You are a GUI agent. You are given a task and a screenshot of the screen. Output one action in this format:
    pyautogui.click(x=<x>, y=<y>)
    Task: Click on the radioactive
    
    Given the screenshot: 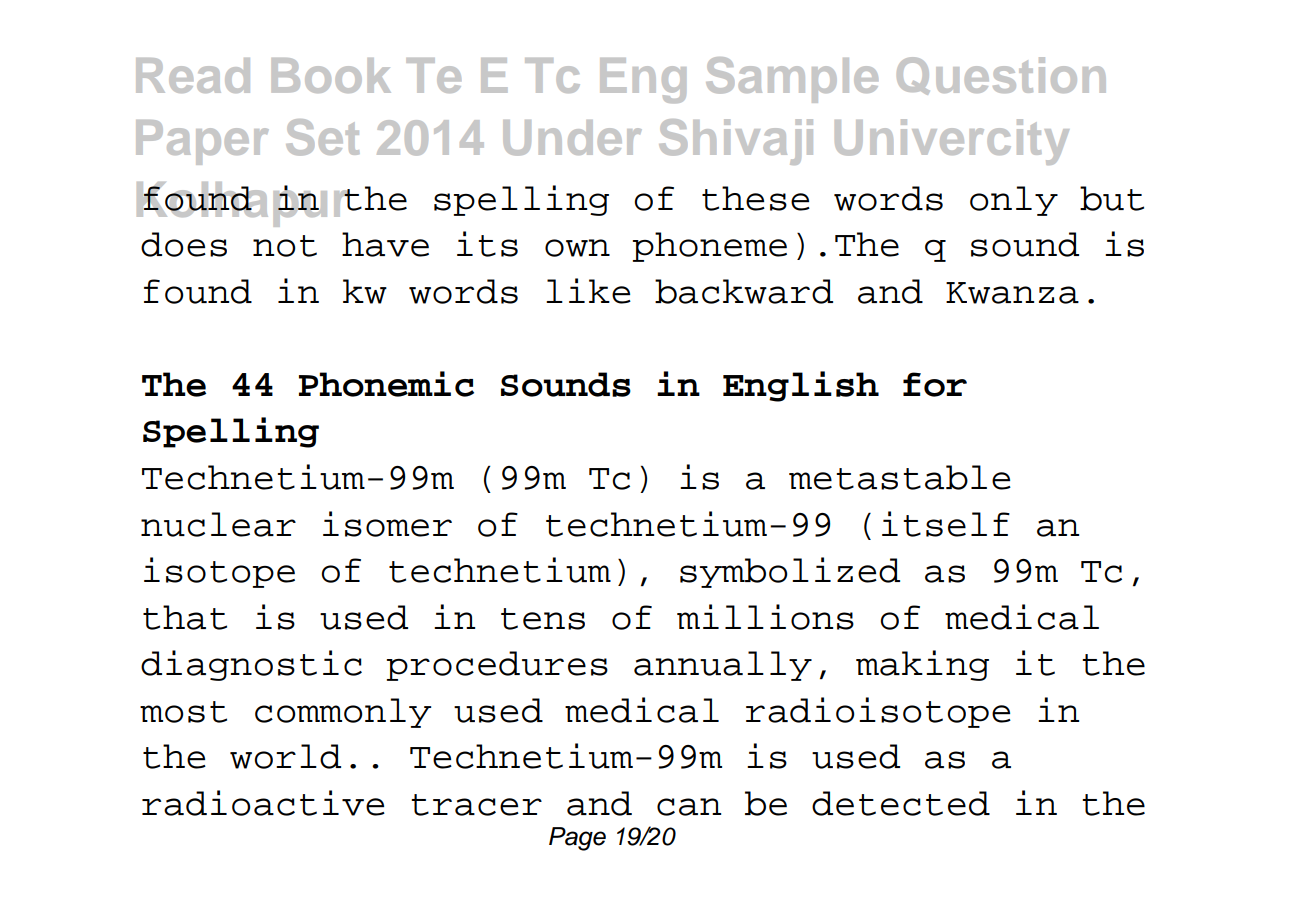 What is the action you would take?
    pyautogui.click(x=263, y=803)
